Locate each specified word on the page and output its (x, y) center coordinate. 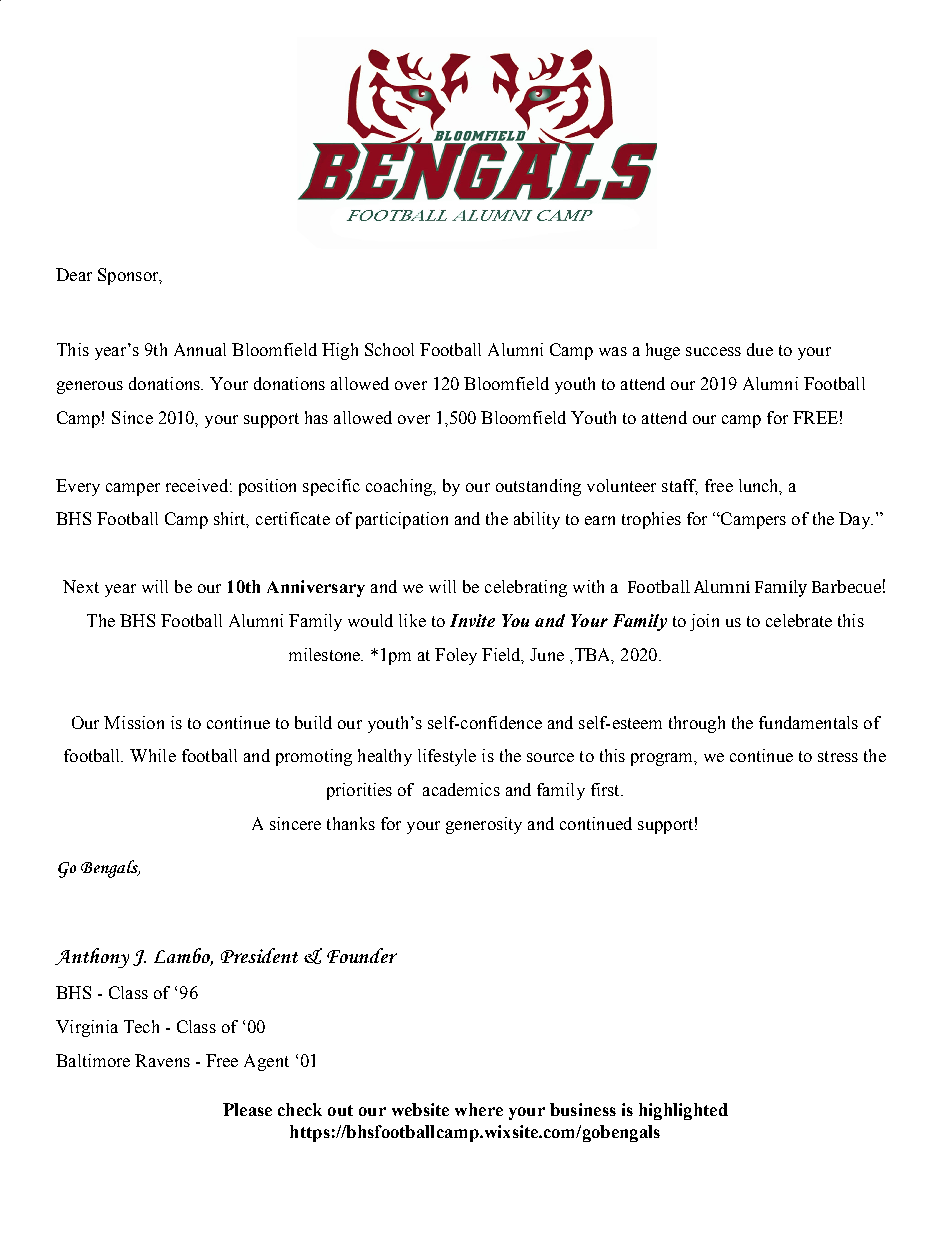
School (389, 349)
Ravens (162, 1060)
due (760, 349)
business (583, 1109)
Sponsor (129, 276)
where (479, 1109)
